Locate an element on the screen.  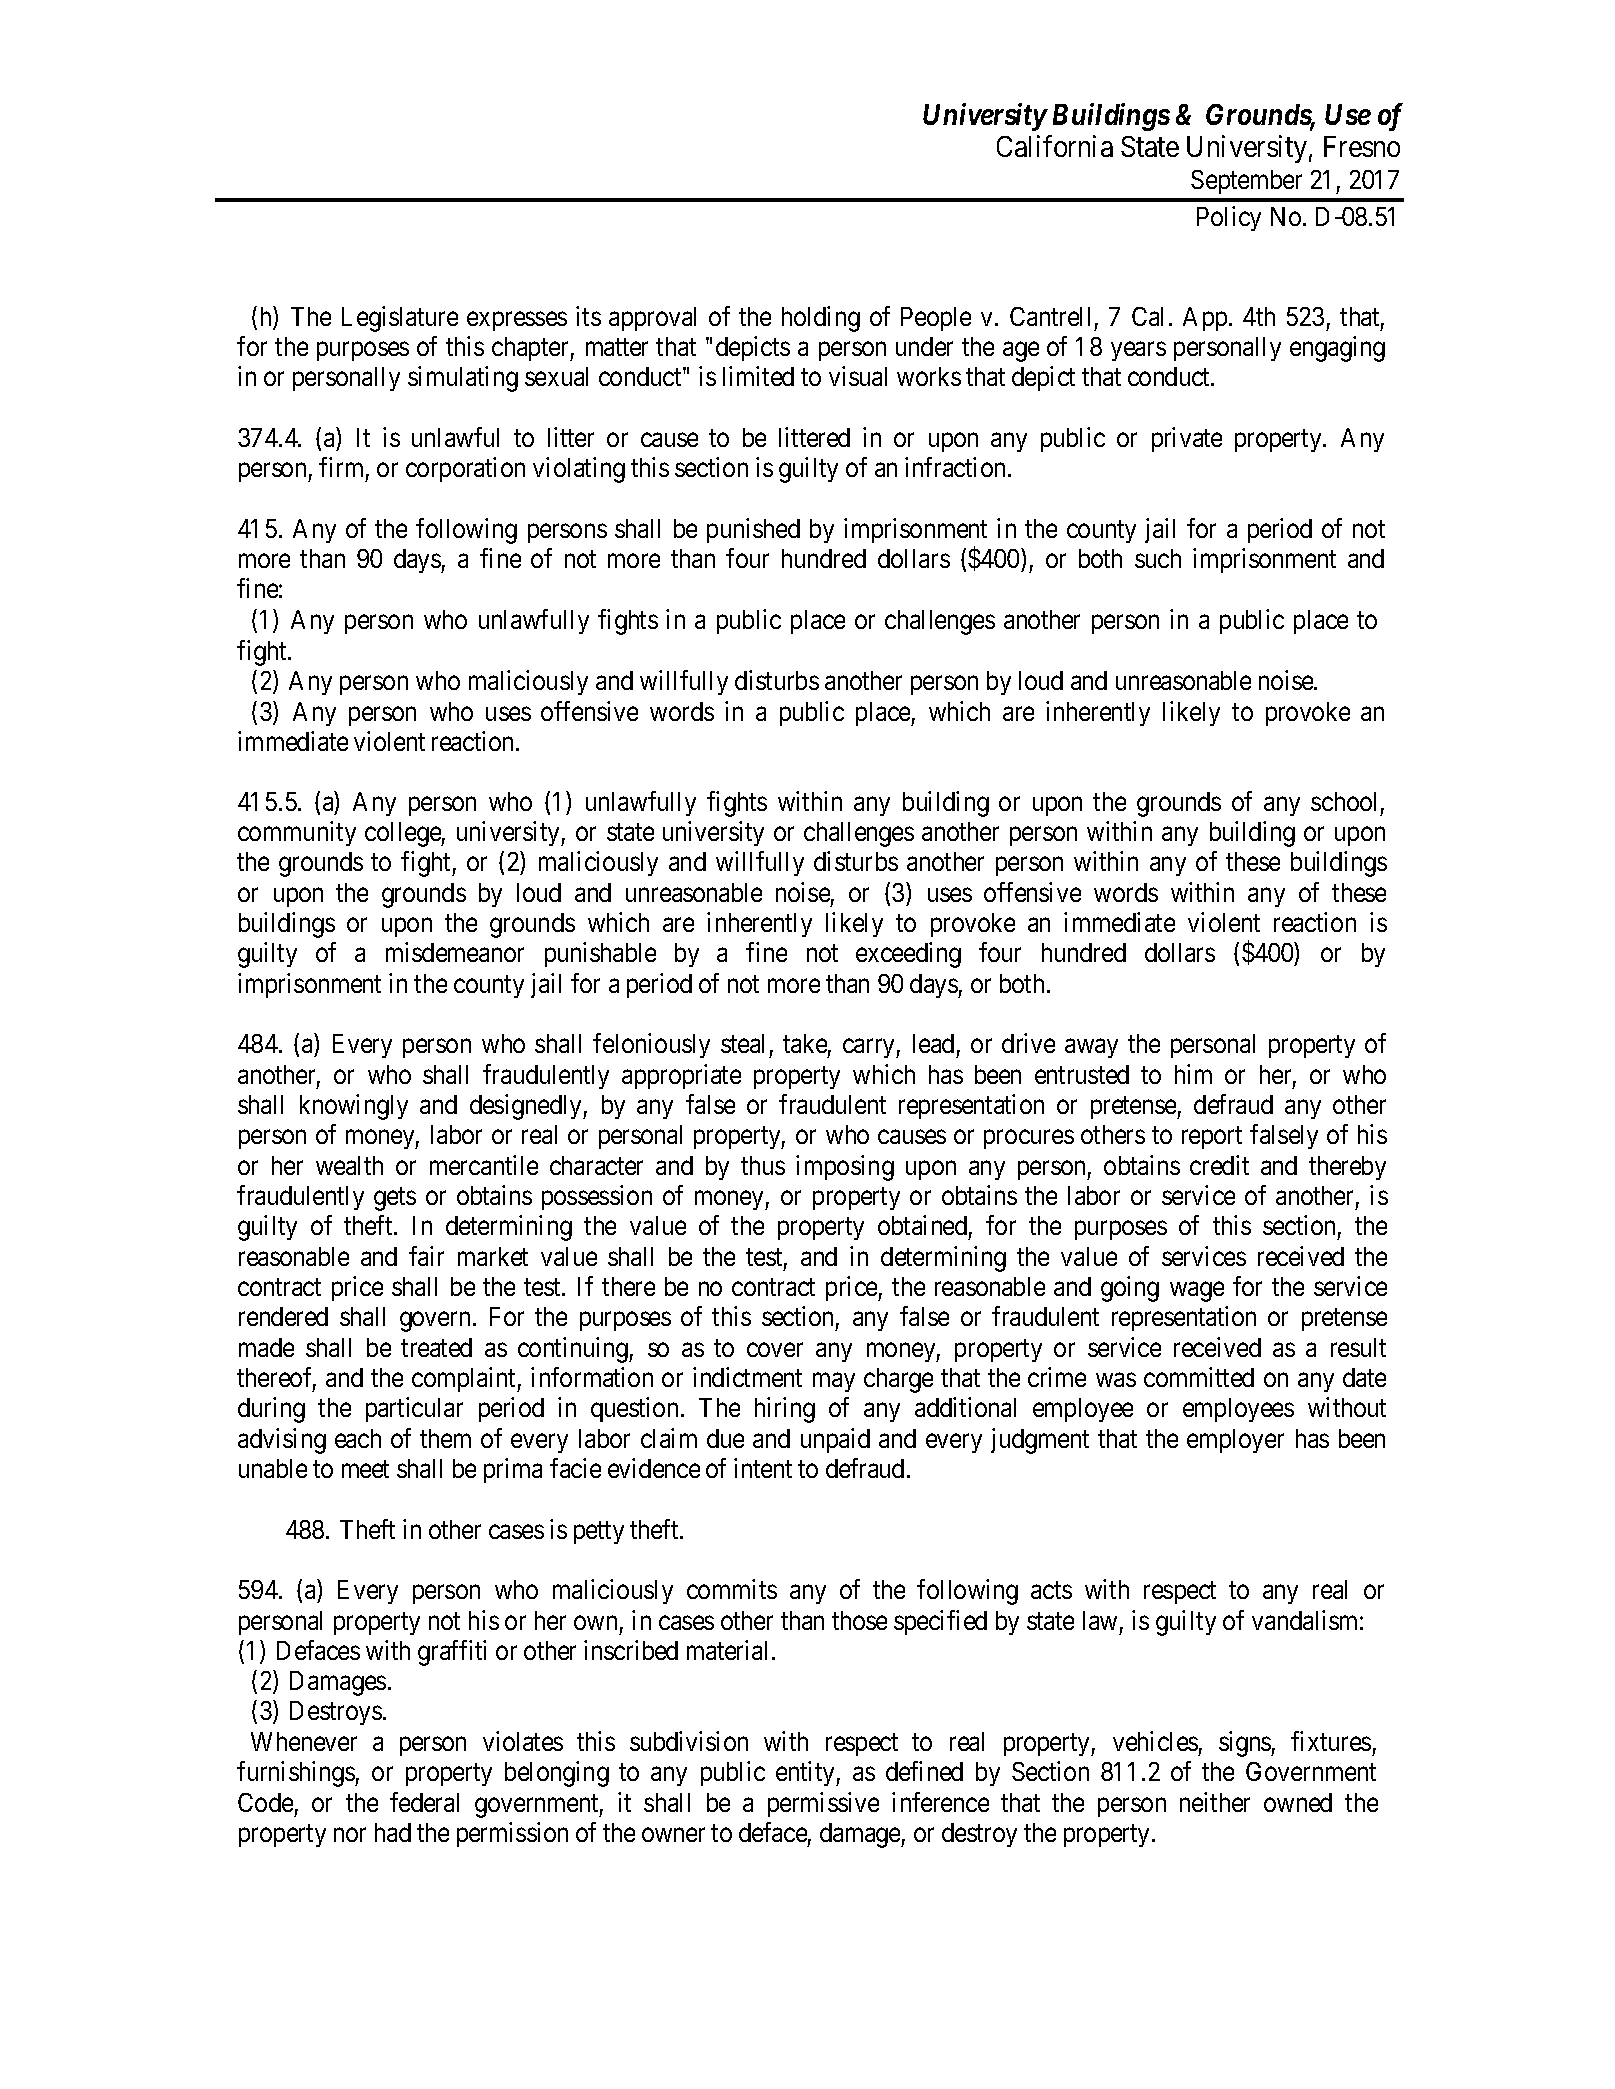
Legislature is located at coordinates (400, 319).
